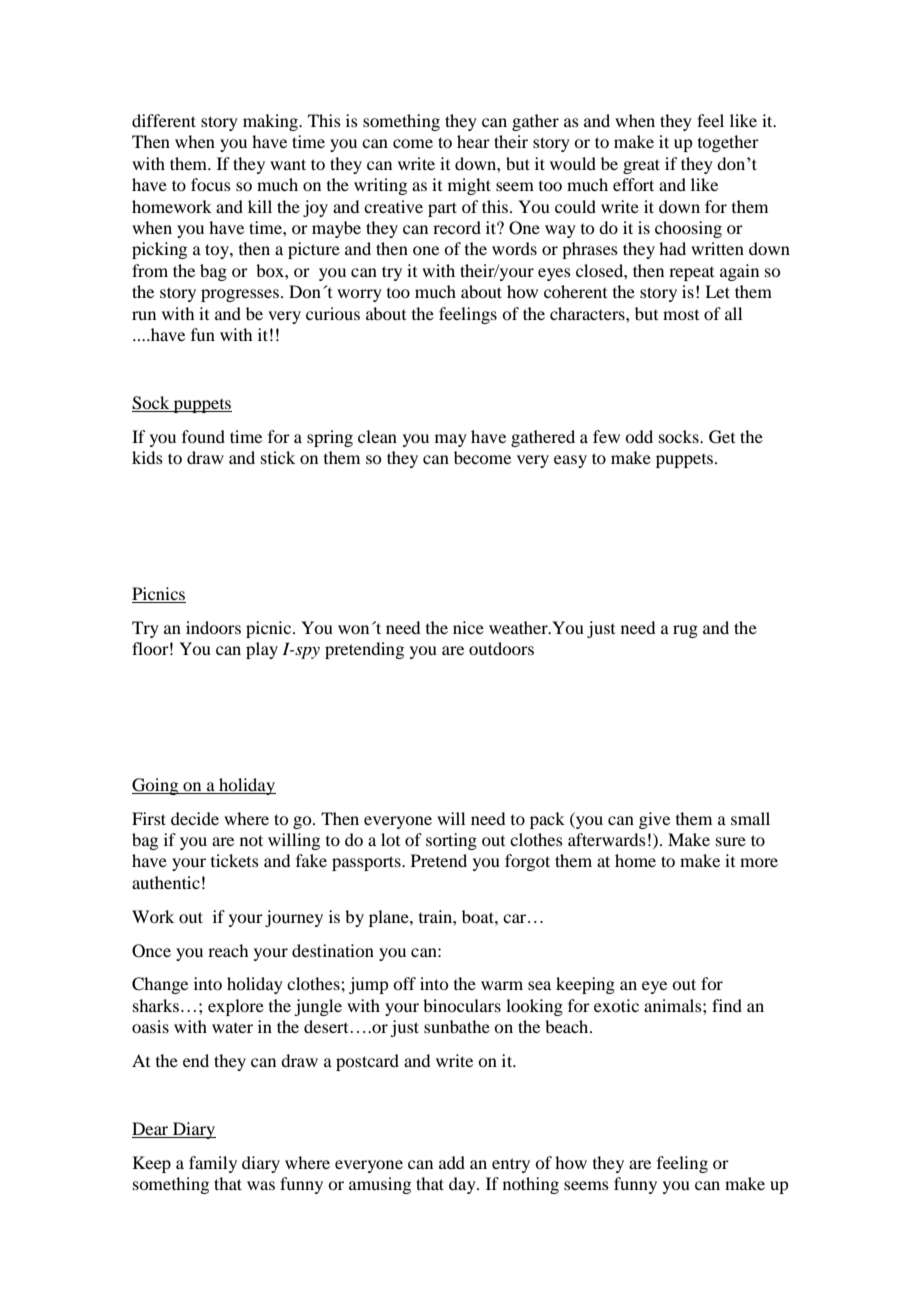  What do you see at coordinates (213, 1164) in the page?
I see `family` at bounding box center [213, 1164].
